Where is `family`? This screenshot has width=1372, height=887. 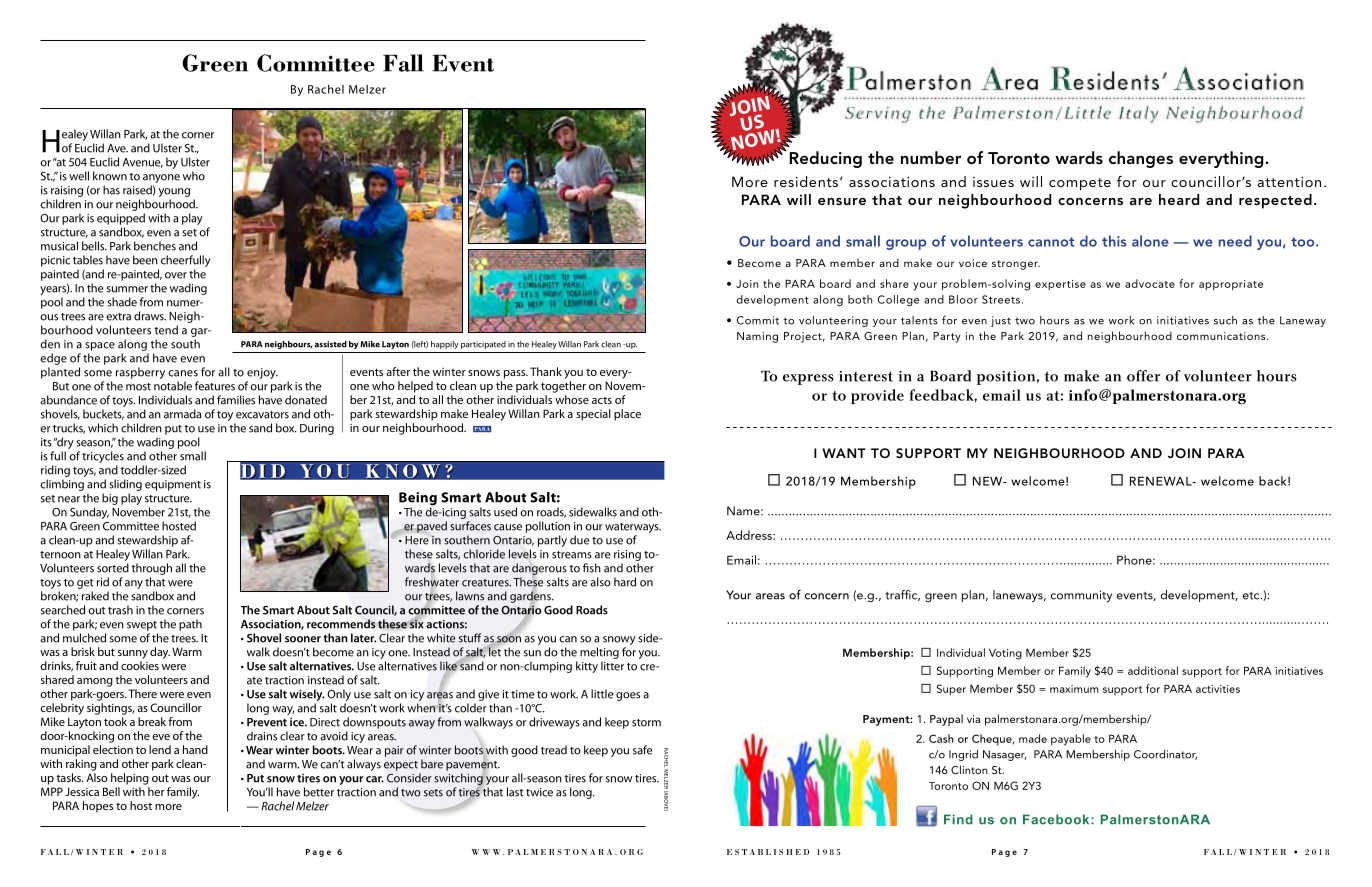
family is located at coordinates (183, 793).
